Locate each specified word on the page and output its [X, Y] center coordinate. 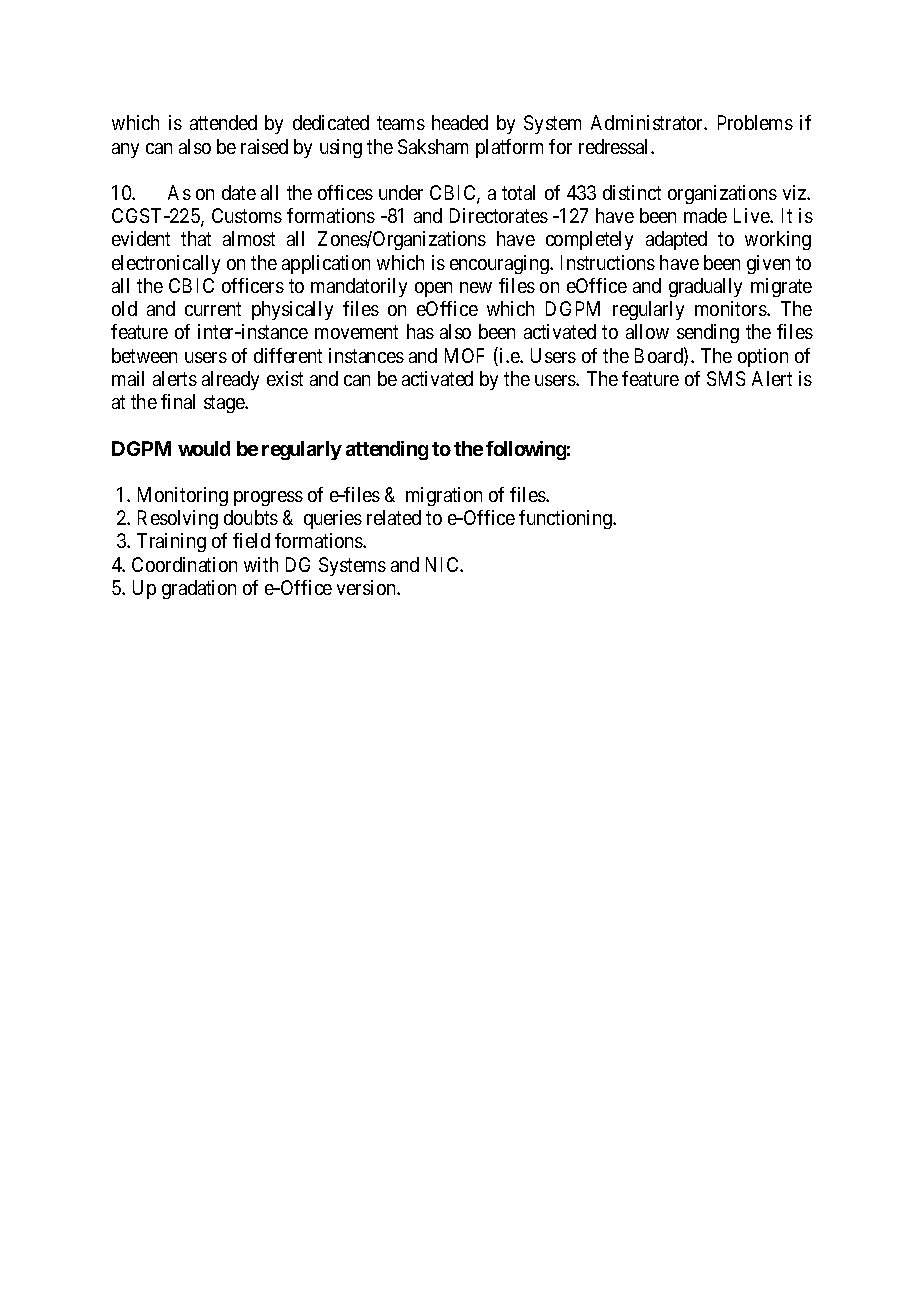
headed [460, 122]
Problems [755, 122]
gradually [705, 287]
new [476, 287]
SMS [726, 378]
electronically [166, 264]
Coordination [184, 564]
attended [223, 122]
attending [387, 450]
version [367, 587]
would [204, 448]
